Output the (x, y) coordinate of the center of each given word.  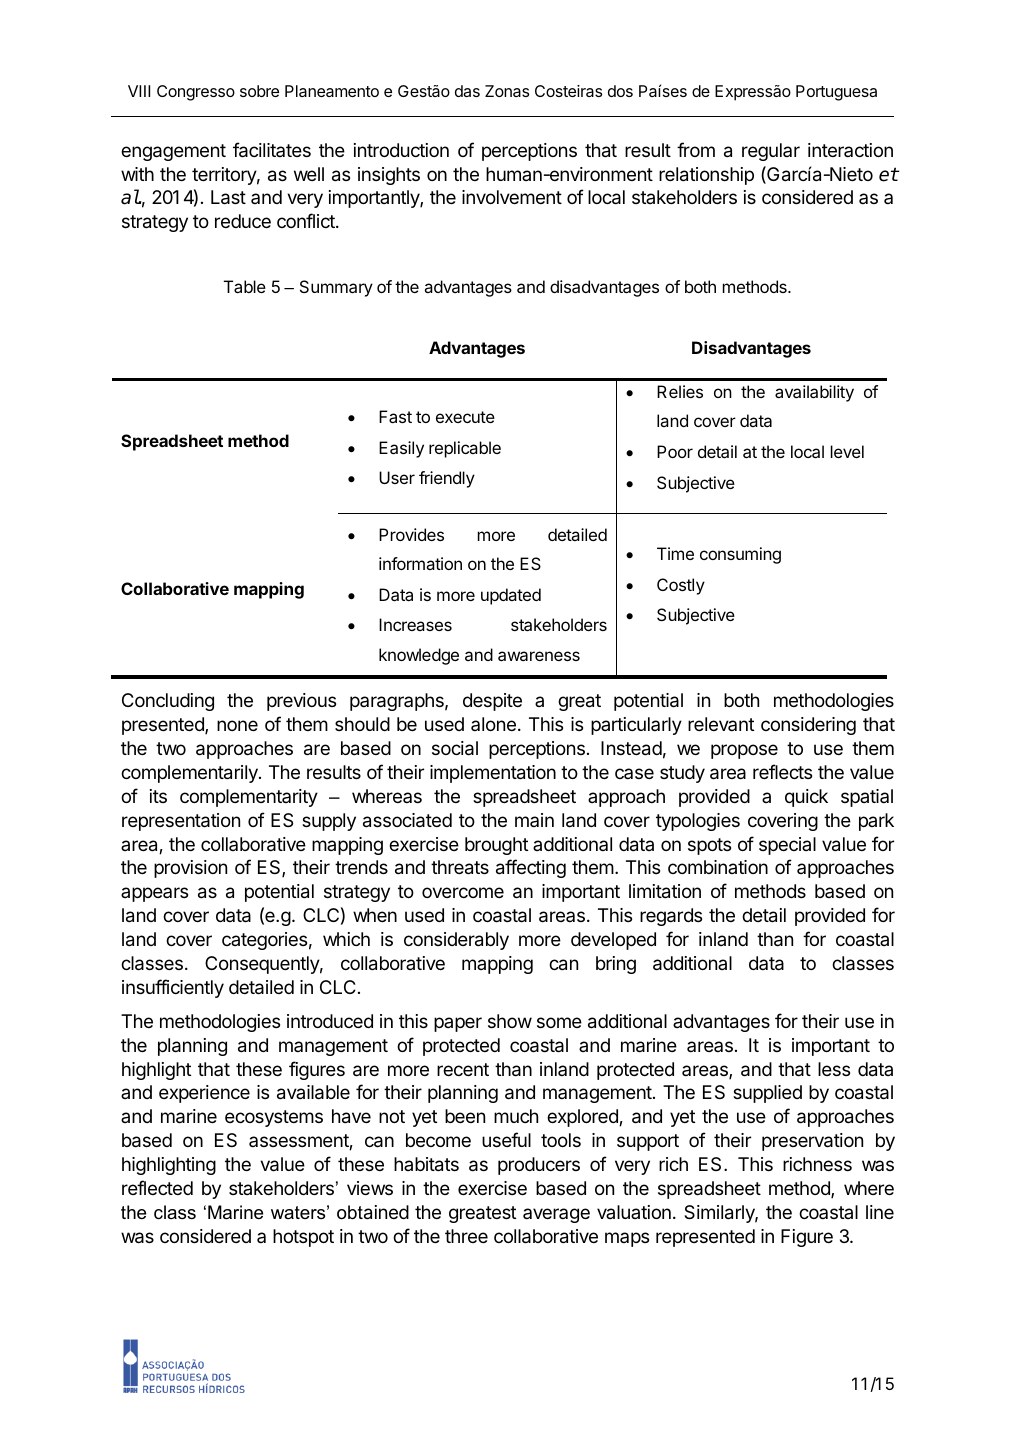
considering (808, 726)
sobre (259, 91)
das (467, 91)
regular (771, 152)
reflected (157, 1187)
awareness (539, 656)
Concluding (168, 702)
